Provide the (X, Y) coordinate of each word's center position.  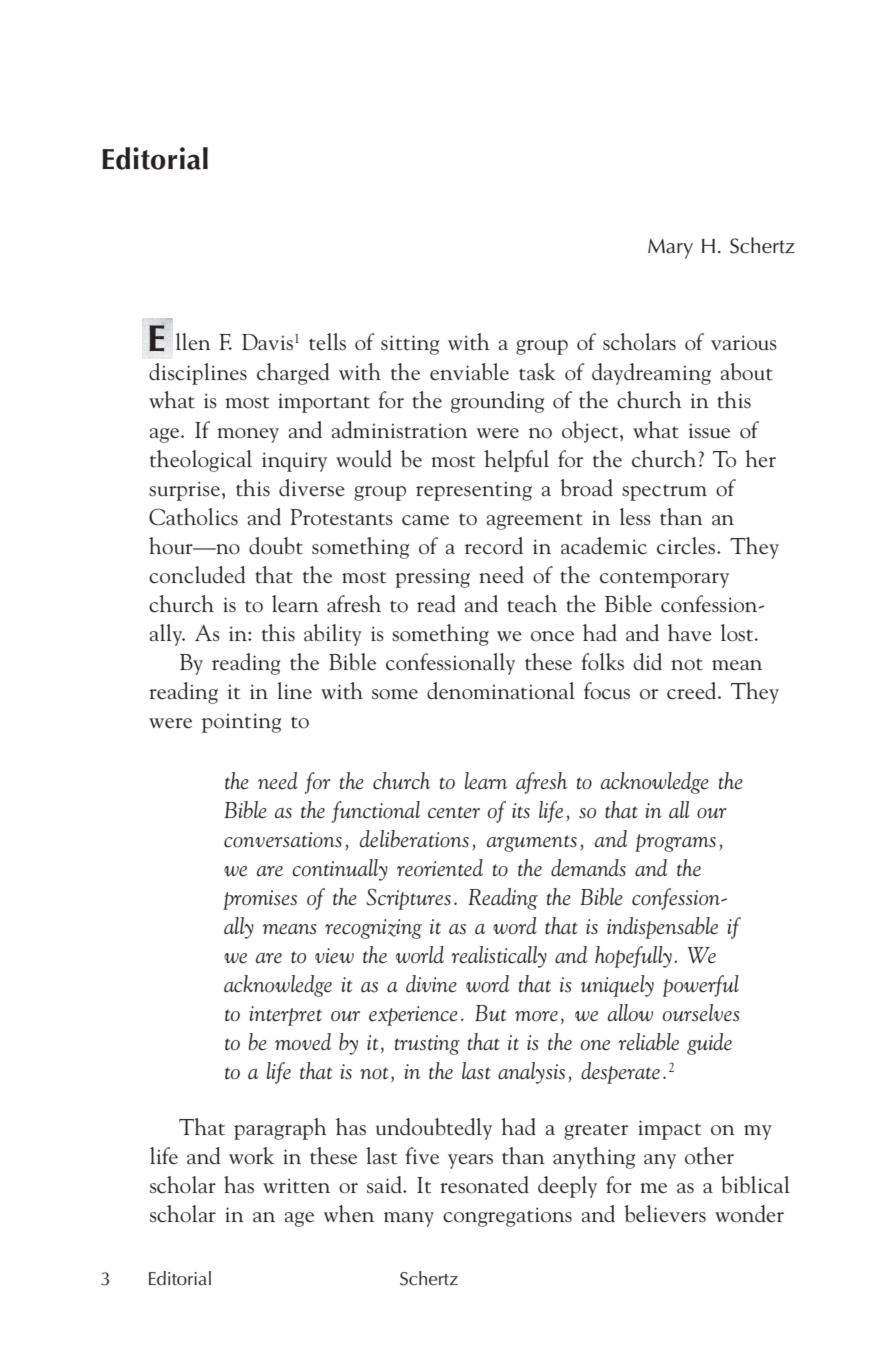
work (251, 1156)
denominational (501, 691)
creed (693, 691)
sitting (410, 345)
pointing (241, 723)
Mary (670, 248)
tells (327, 342)
